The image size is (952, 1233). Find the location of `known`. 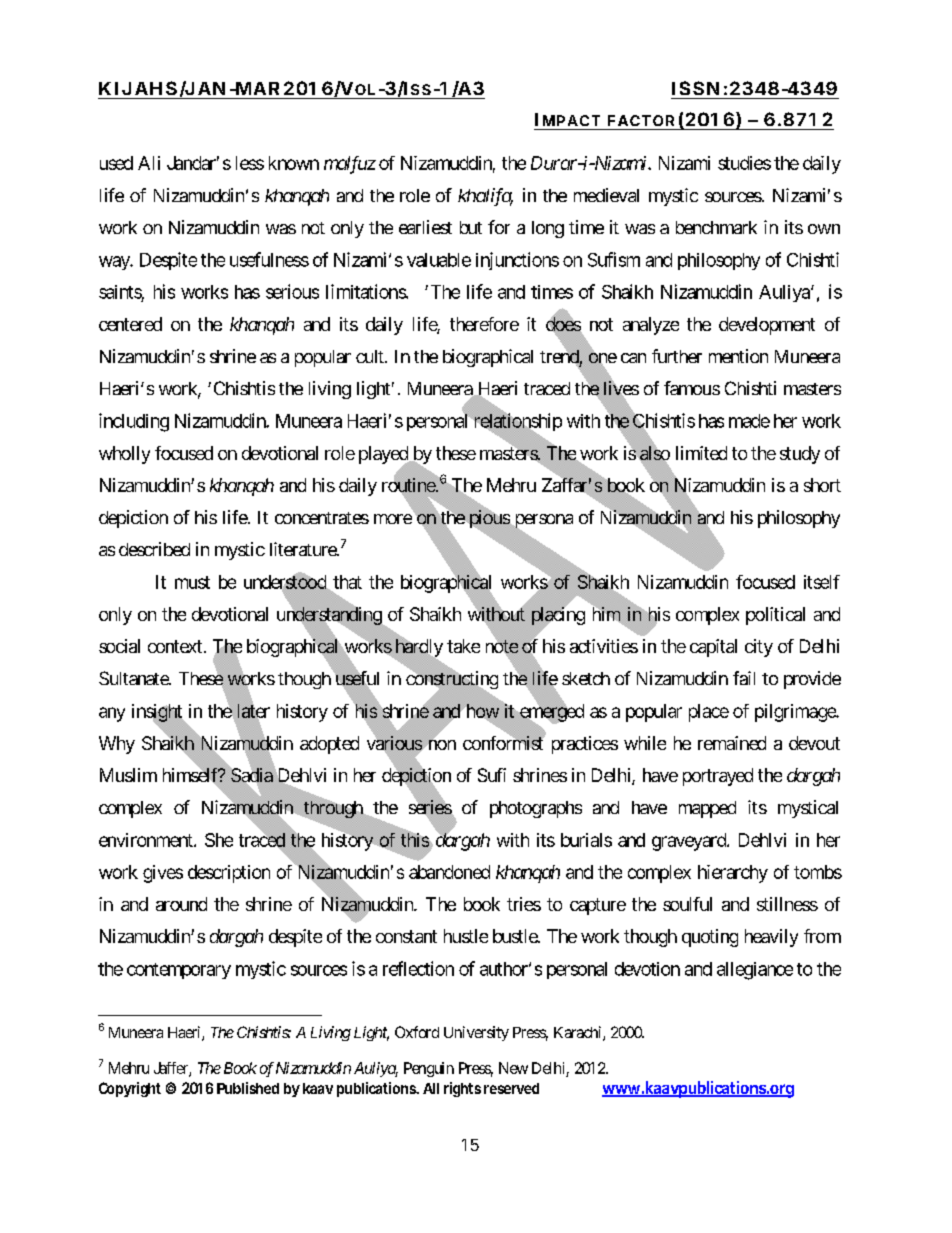

known is located at coordinates (294, 163).
